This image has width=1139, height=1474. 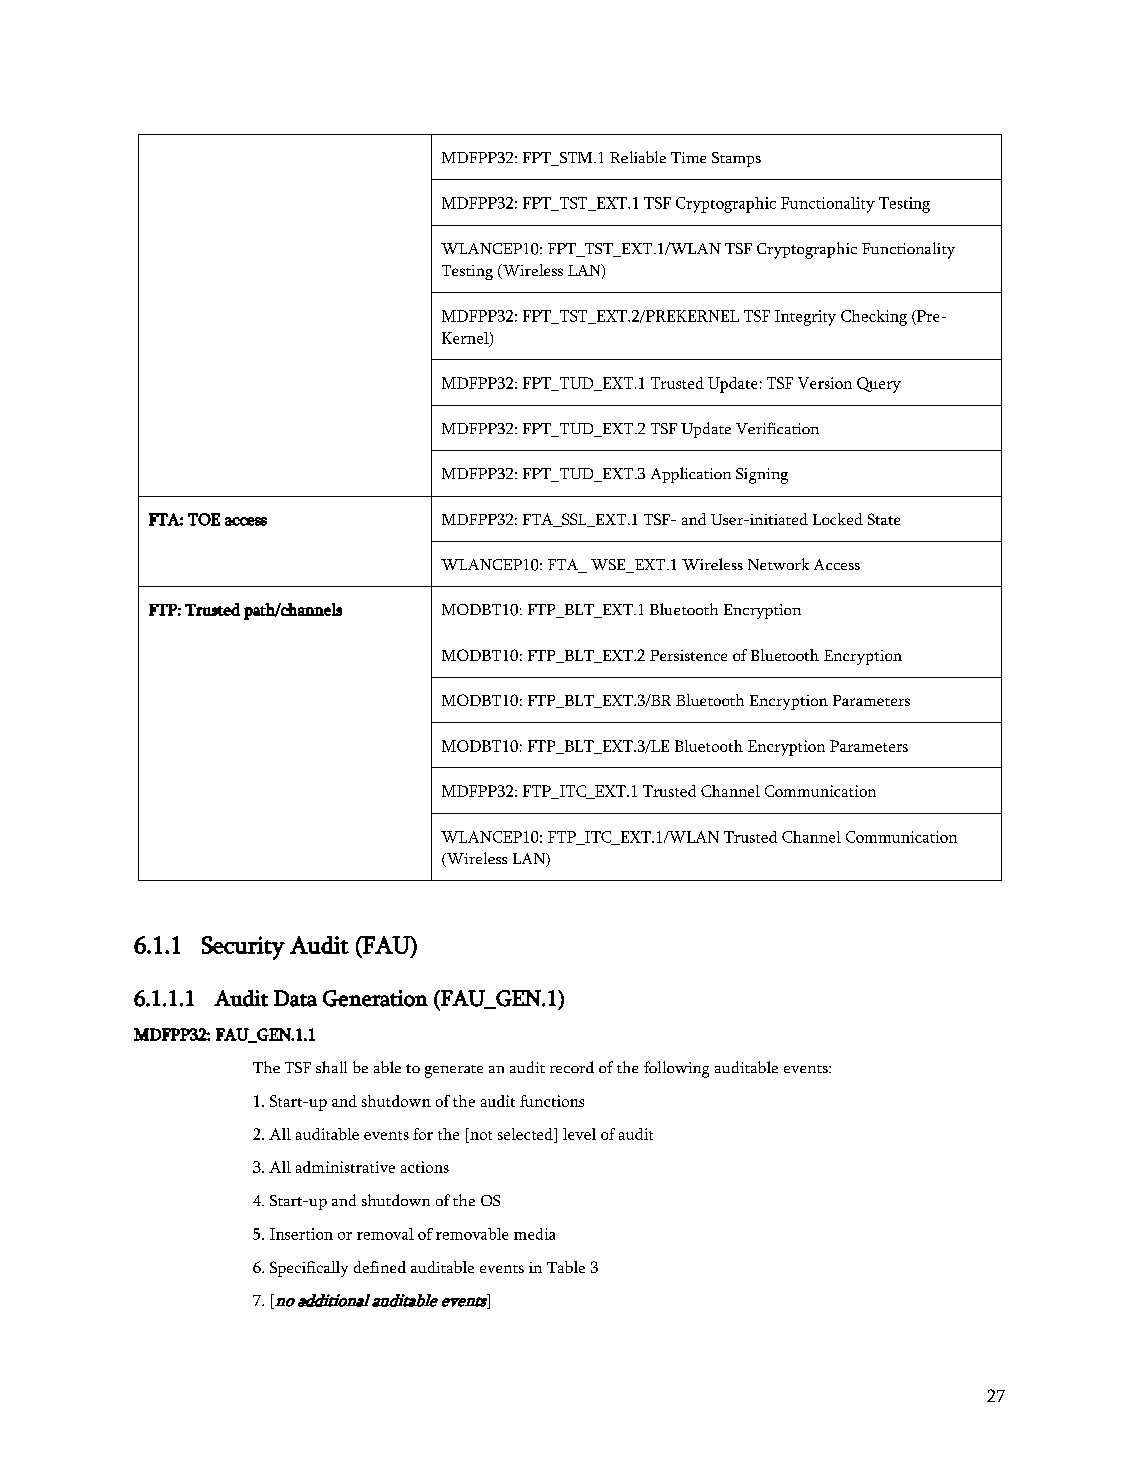 I want to click on following, so click(x=676, y=1069).
